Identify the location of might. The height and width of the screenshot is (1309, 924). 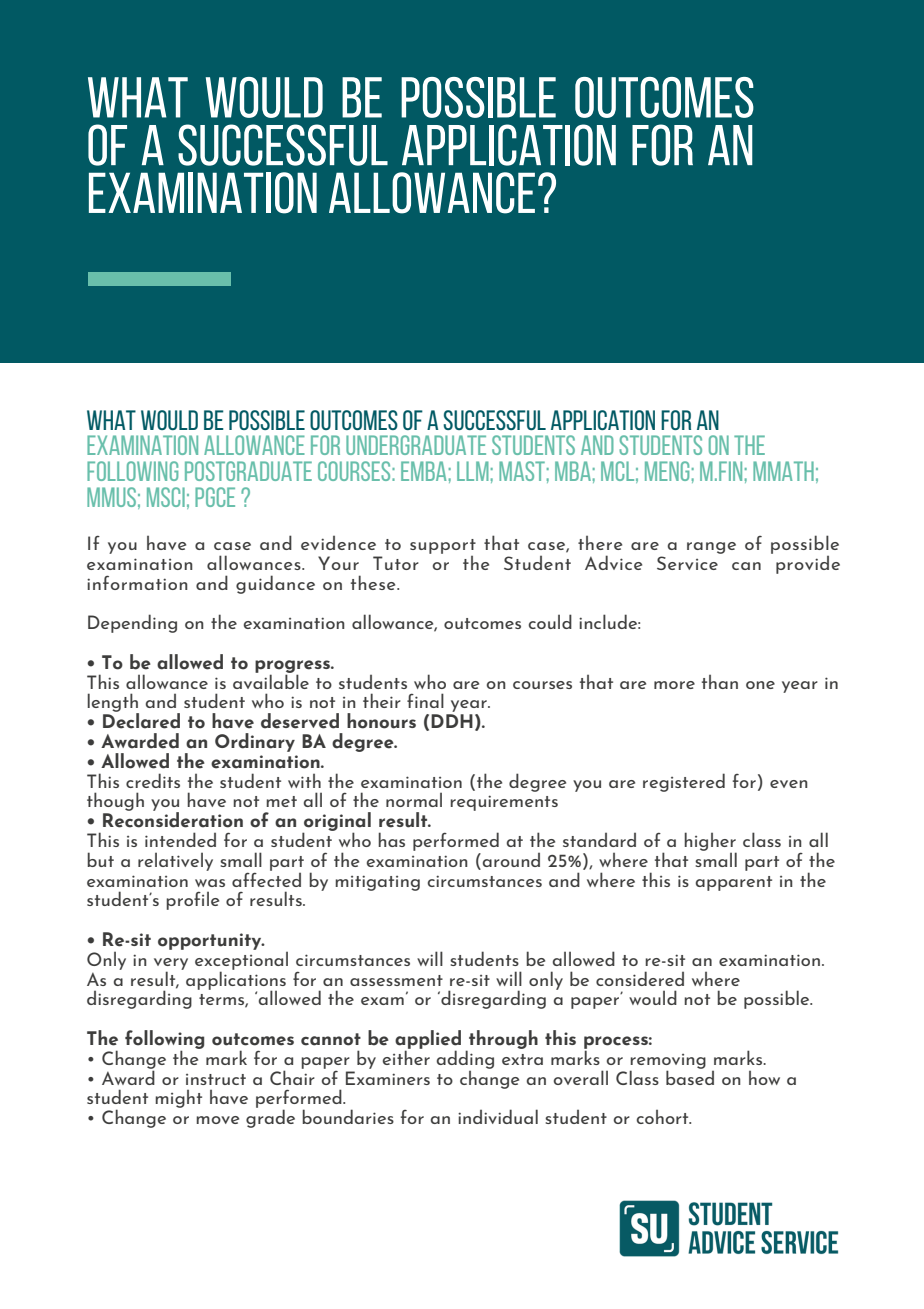
(178, 1099).
